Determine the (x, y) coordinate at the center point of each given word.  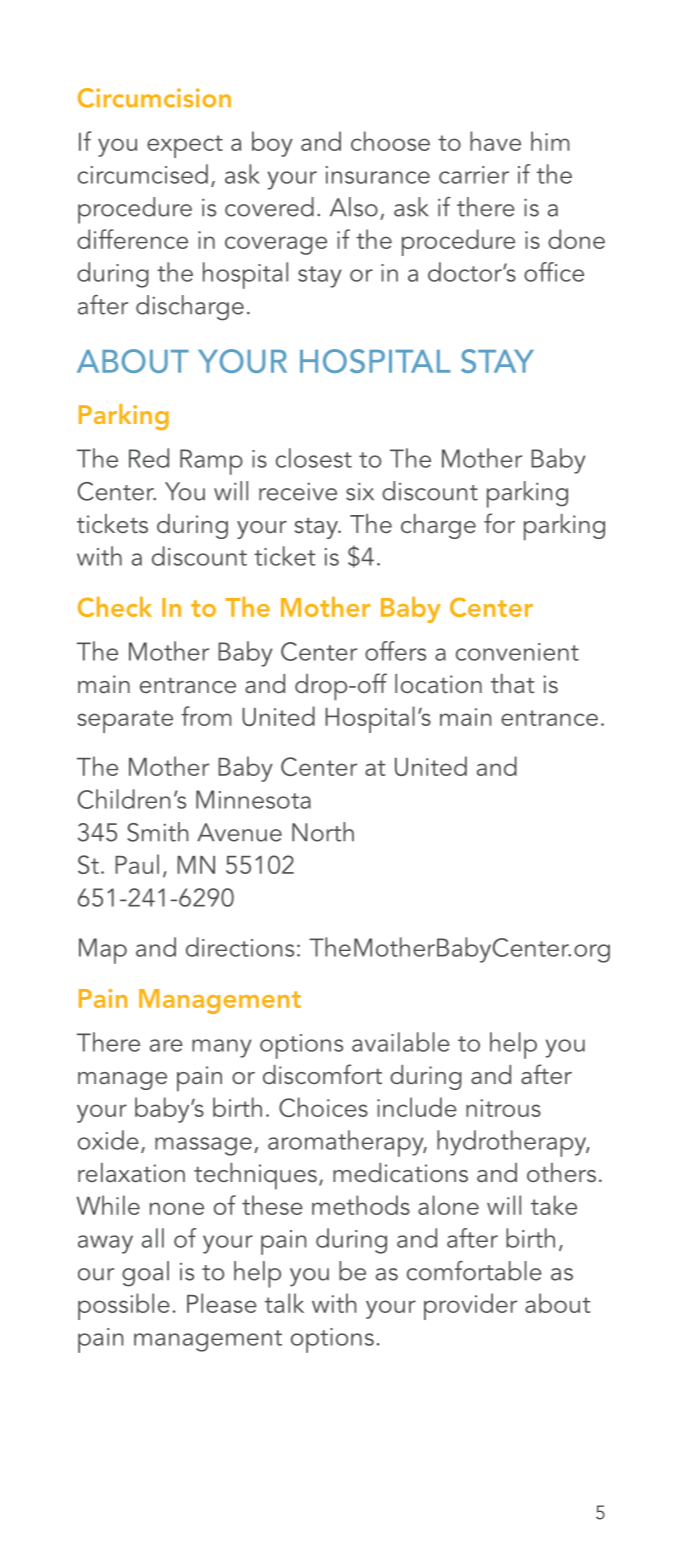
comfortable (474, 1271)
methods (361, 1205)
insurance (378, 175)
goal (145, 1274)
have (495, 141)
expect (185, 146)
